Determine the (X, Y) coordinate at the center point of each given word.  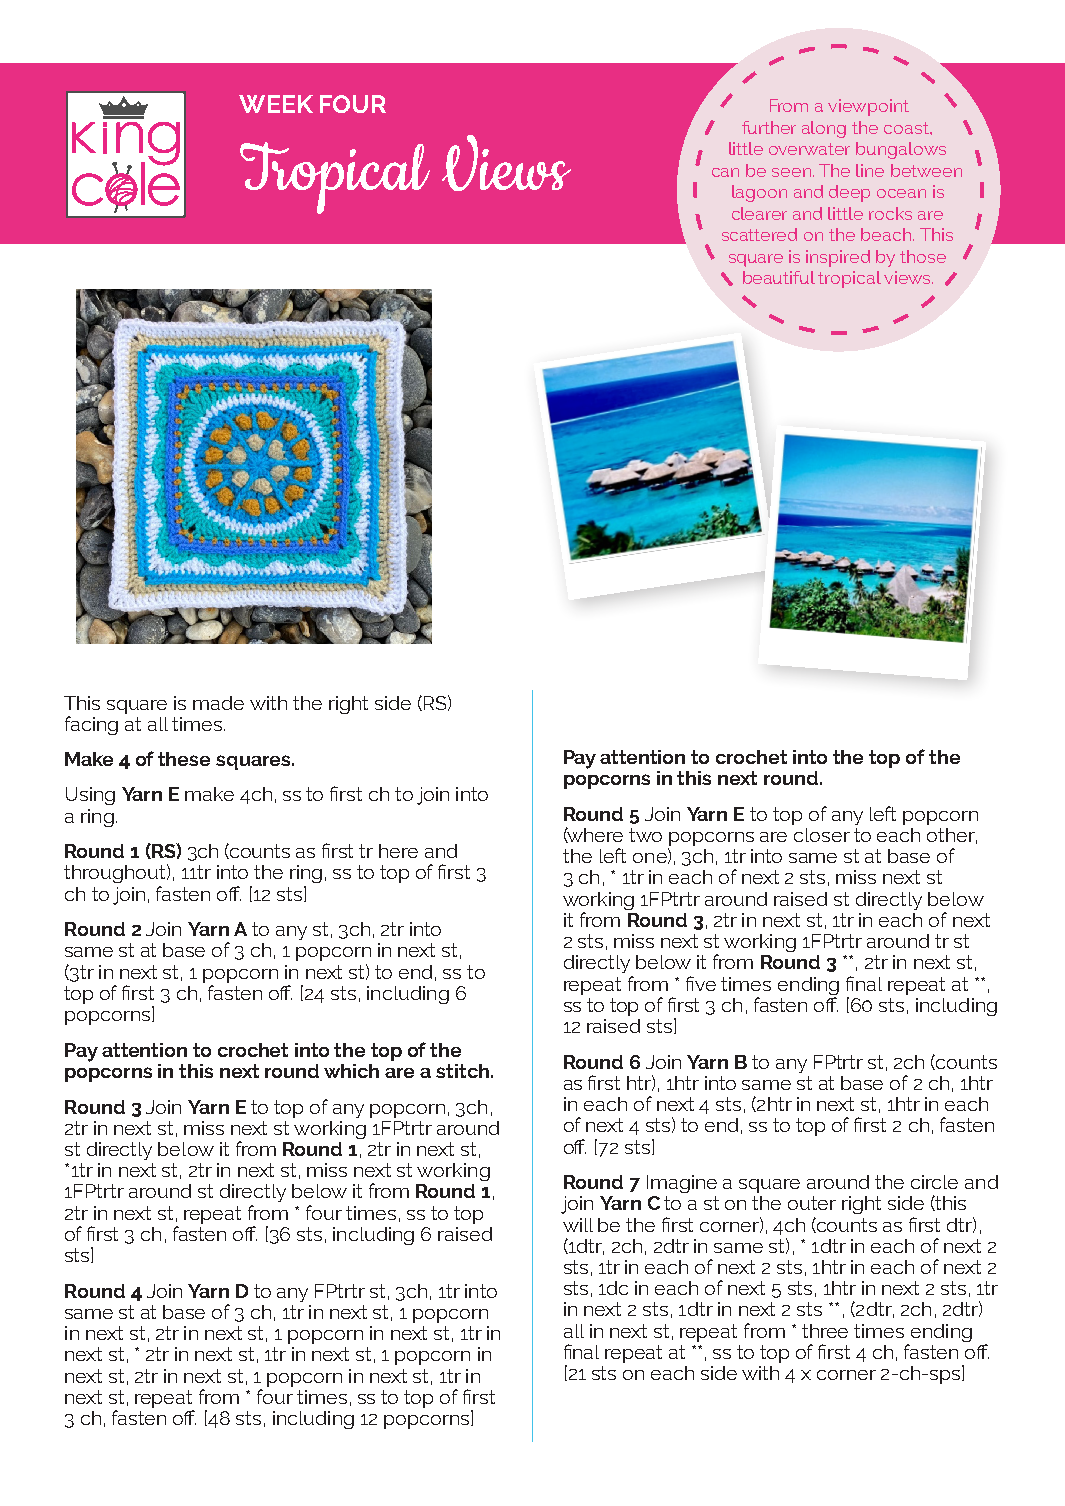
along (824, 129)
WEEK (276, 104)
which (351, 1071)
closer (822, 835)
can (725, 172)
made (218, 703)
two (645, 835)
